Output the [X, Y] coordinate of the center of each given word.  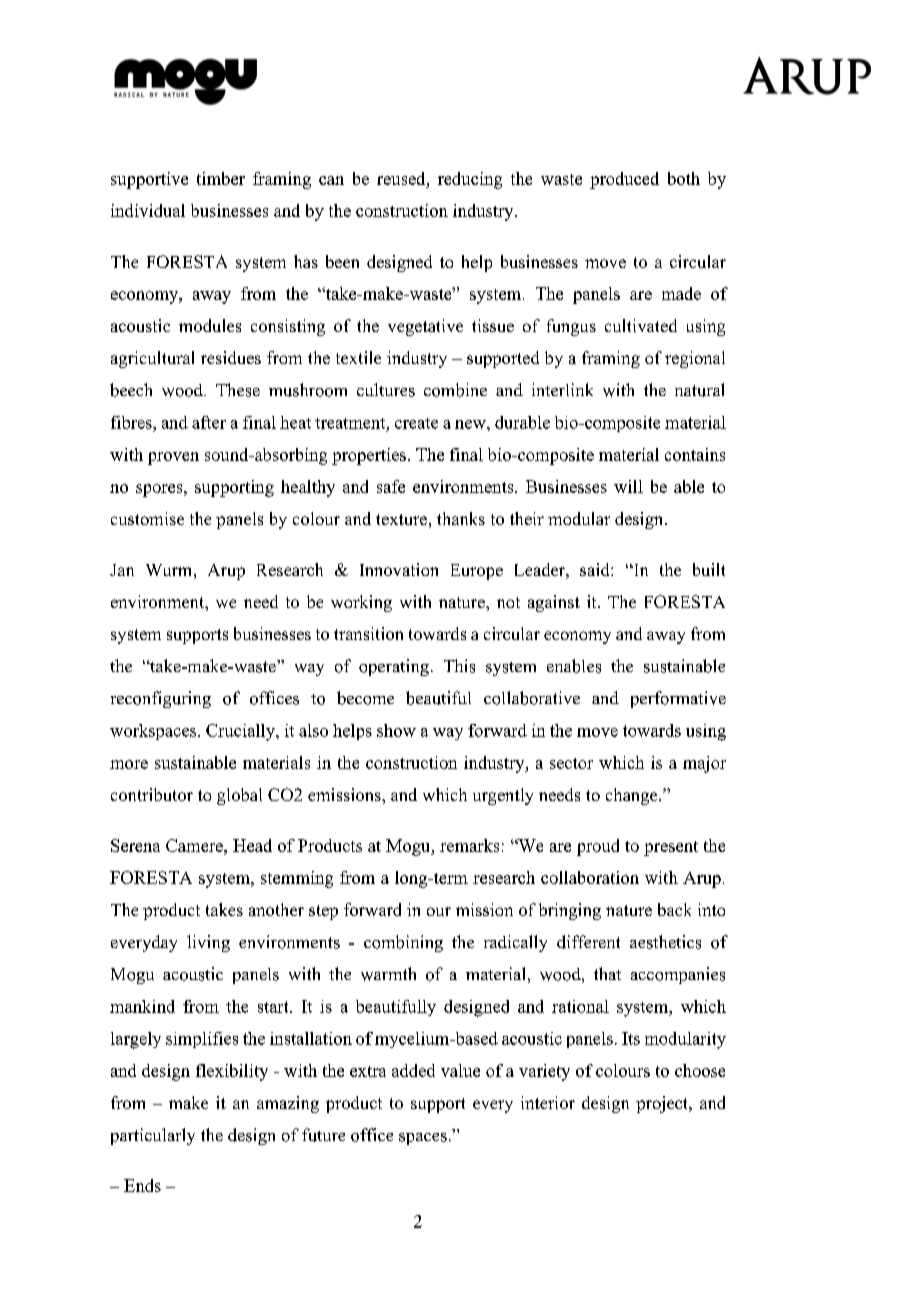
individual [148, 210]
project [663, 1104]
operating [394, 667]
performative [678, 699]
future [323, 1135]
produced [624, 180]
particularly [153, 1136]
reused [402, 178]
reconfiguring [161, 699]
